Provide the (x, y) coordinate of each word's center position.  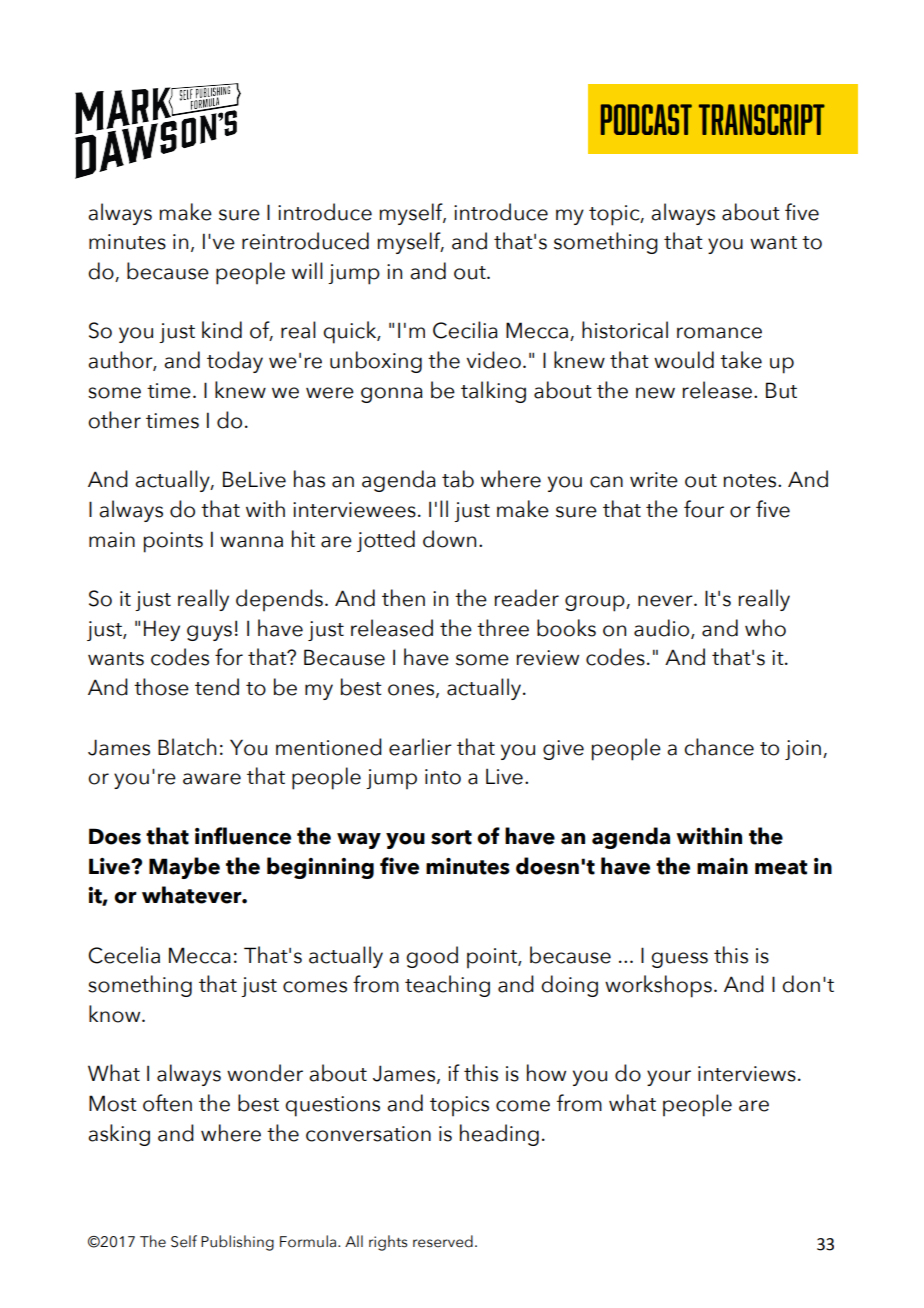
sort (451, 837)
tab (458, 479)
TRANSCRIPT (762, 119)
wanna (251, 542)
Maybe (184, 868)
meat (781, 867)
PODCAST (646, 119)
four (704, 509)
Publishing (237, 1243)
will (307, 270)
